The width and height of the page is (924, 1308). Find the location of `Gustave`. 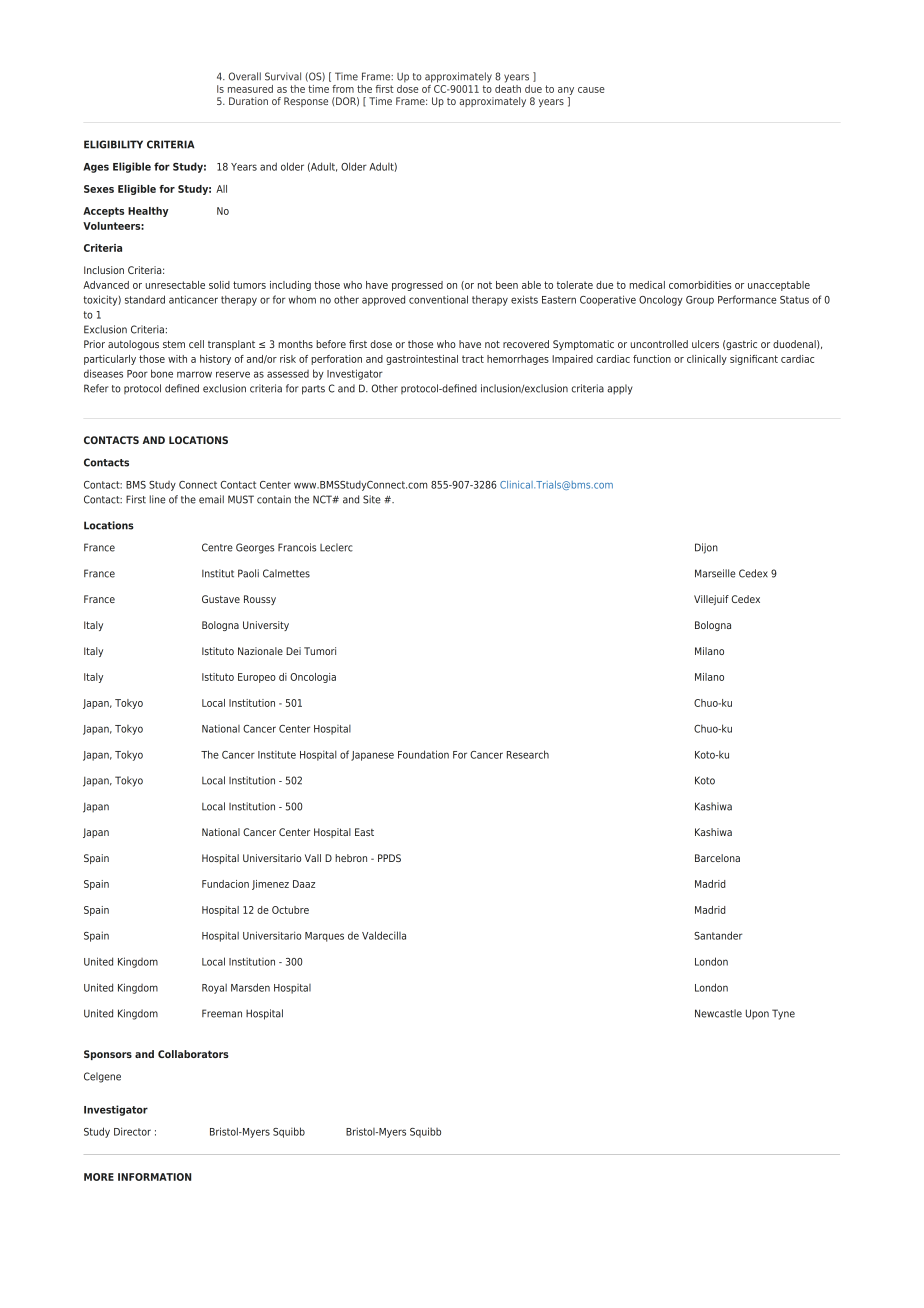

Gustave is located at coordinates (221, 599).
